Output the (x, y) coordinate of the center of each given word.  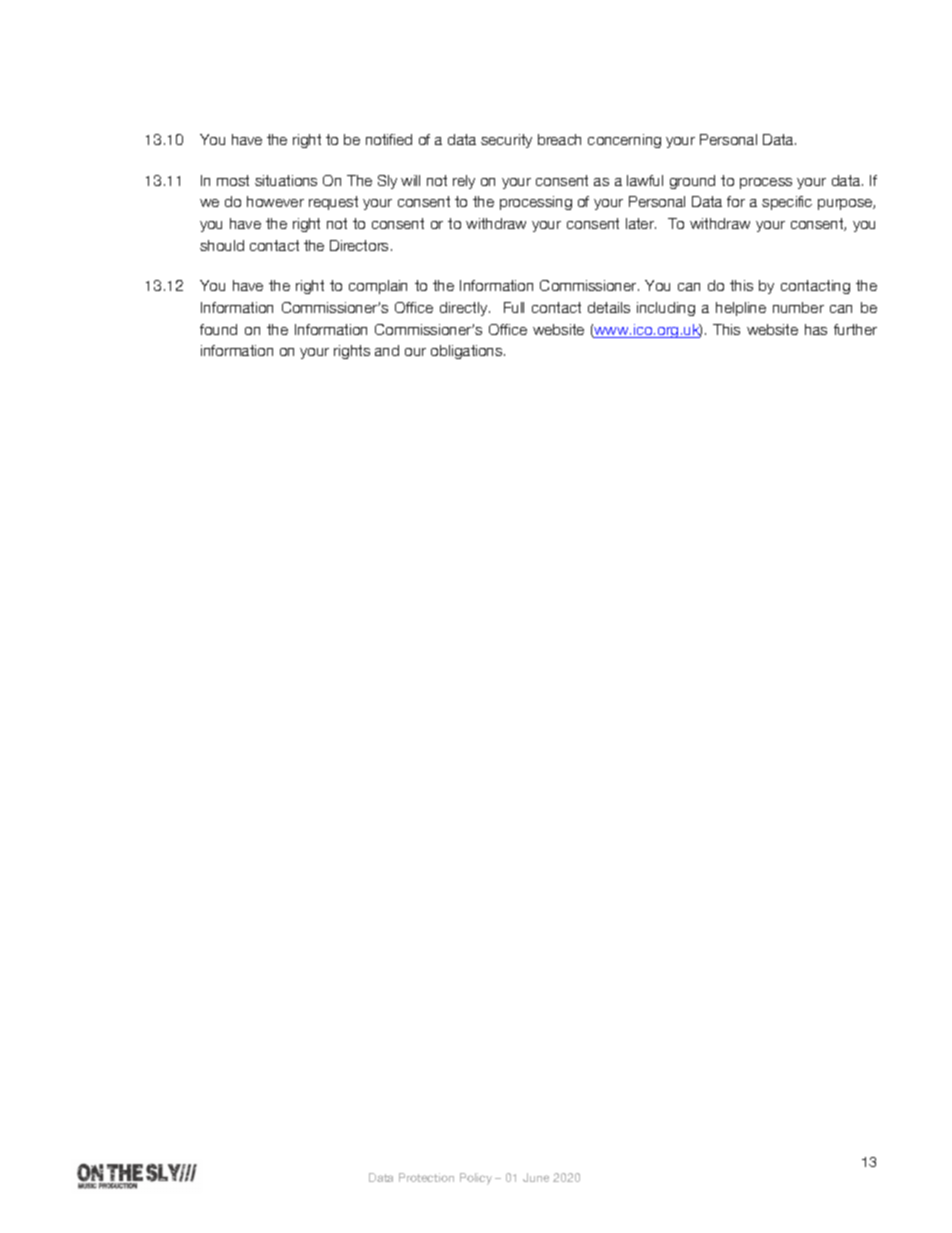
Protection (426, 1177)
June (536, 1177)
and (387, 350)
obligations (468, 352)
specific (787, 203)
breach (559, 139)
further (855, 329)
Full (514, 307)
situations (286, 180)
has (816, 329)
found (218, 329)
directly (465, 309)
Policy (476, 1179)
